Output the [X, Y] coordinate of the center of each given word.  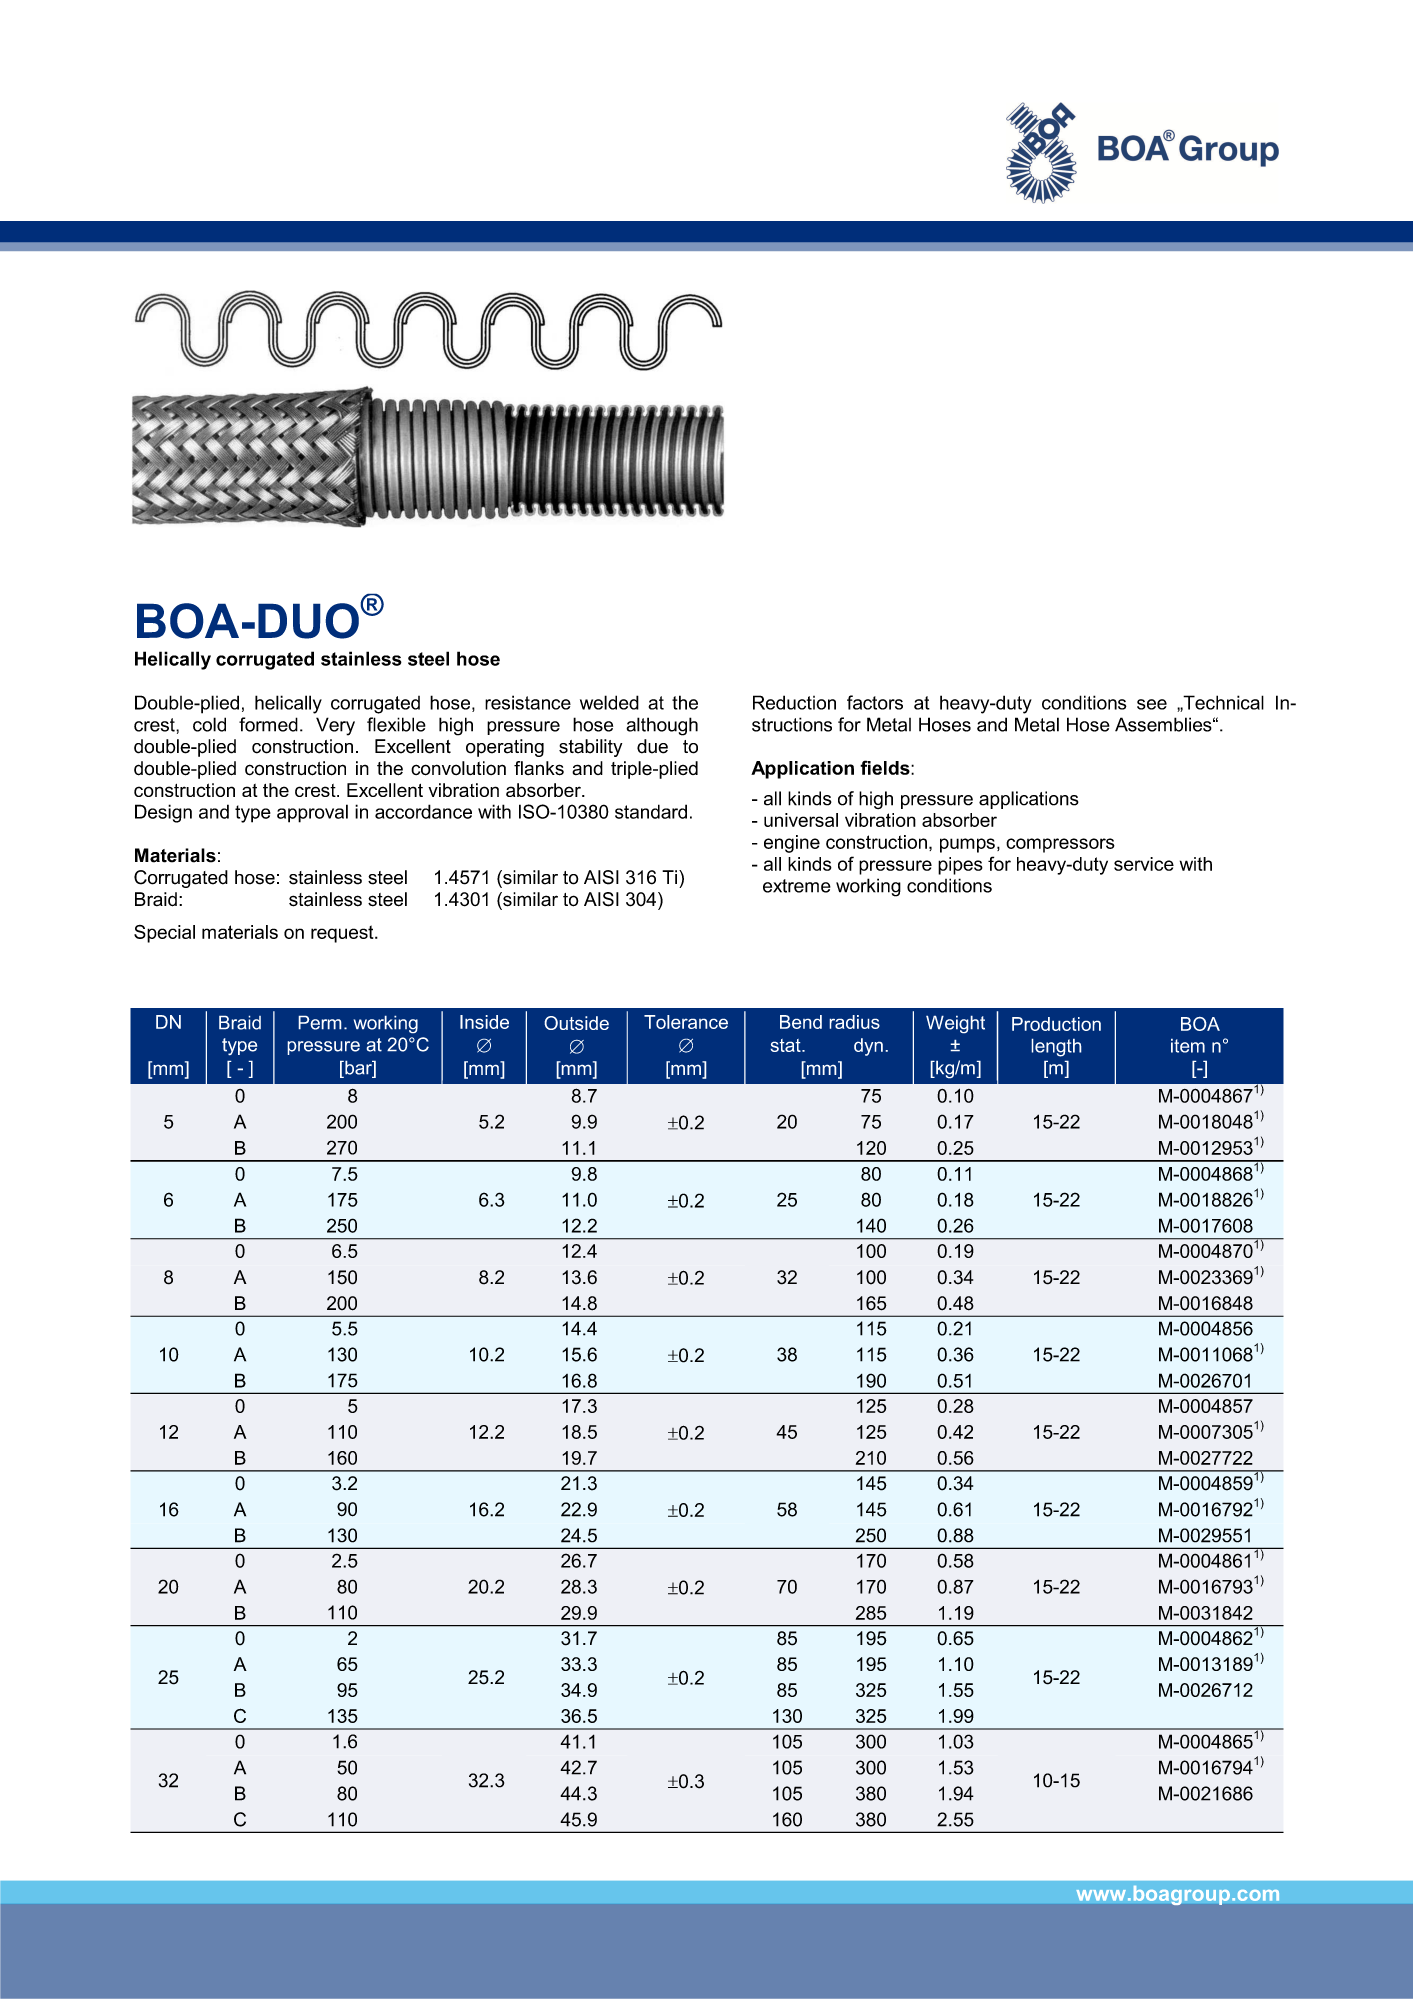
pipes [960, 866]
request [343, 934]
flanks [539, 768]
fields [886, 767]
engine [792, 844]
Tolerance [686, 1022]
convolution [458, 768]
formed [268, 724]
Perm [320, 1022]
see [1152, 704]
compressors [1060, 845]
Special [164, 934]
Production [1056, 1024]
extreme [797, 886]
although [662, 726]
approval [312, 813]
